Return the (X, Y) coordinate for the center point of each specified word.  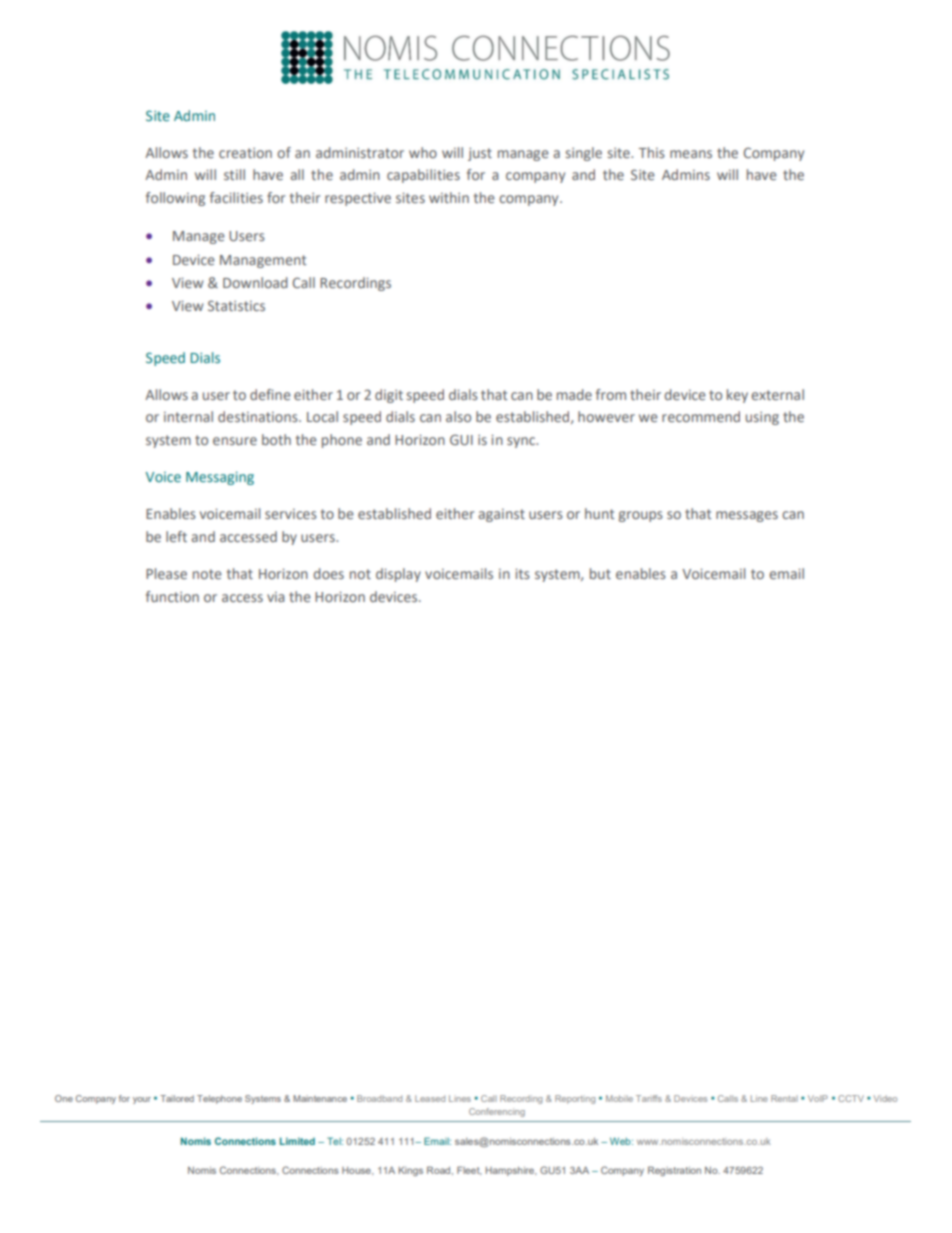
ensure (235, 441)
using (762, 418)
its (522, 574)
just (480, 154)
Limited (297, 1141)
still (234, 174)
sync (522, 442)
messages (747, 516)
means (691, 154)
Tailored (177, 1098)
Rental (784, 1098)
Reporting (575, 1099)
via (275, 597)
